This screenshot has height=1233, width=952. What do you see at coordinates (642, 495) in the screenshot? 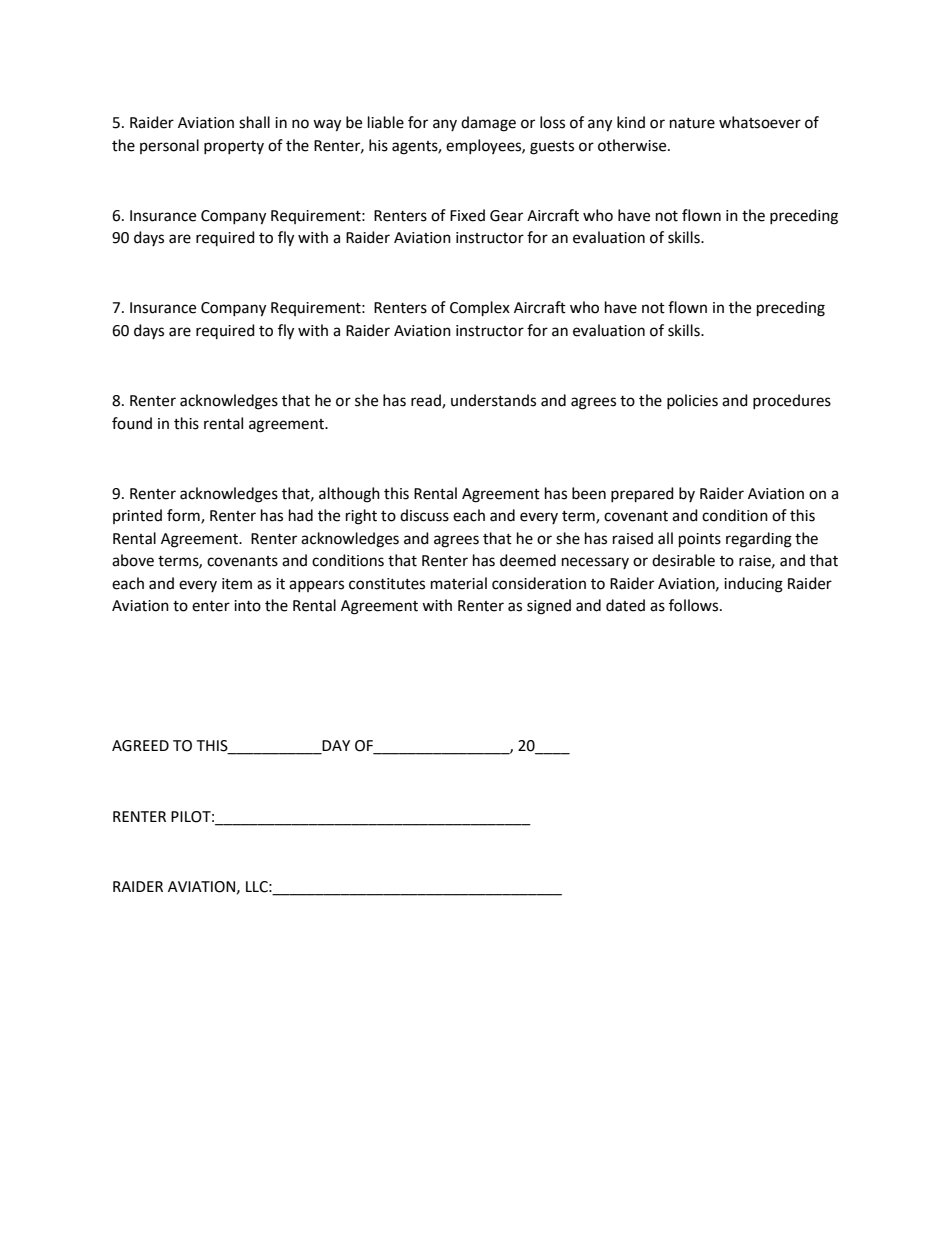
I see `prepared` at bounding box center [642, 495].
